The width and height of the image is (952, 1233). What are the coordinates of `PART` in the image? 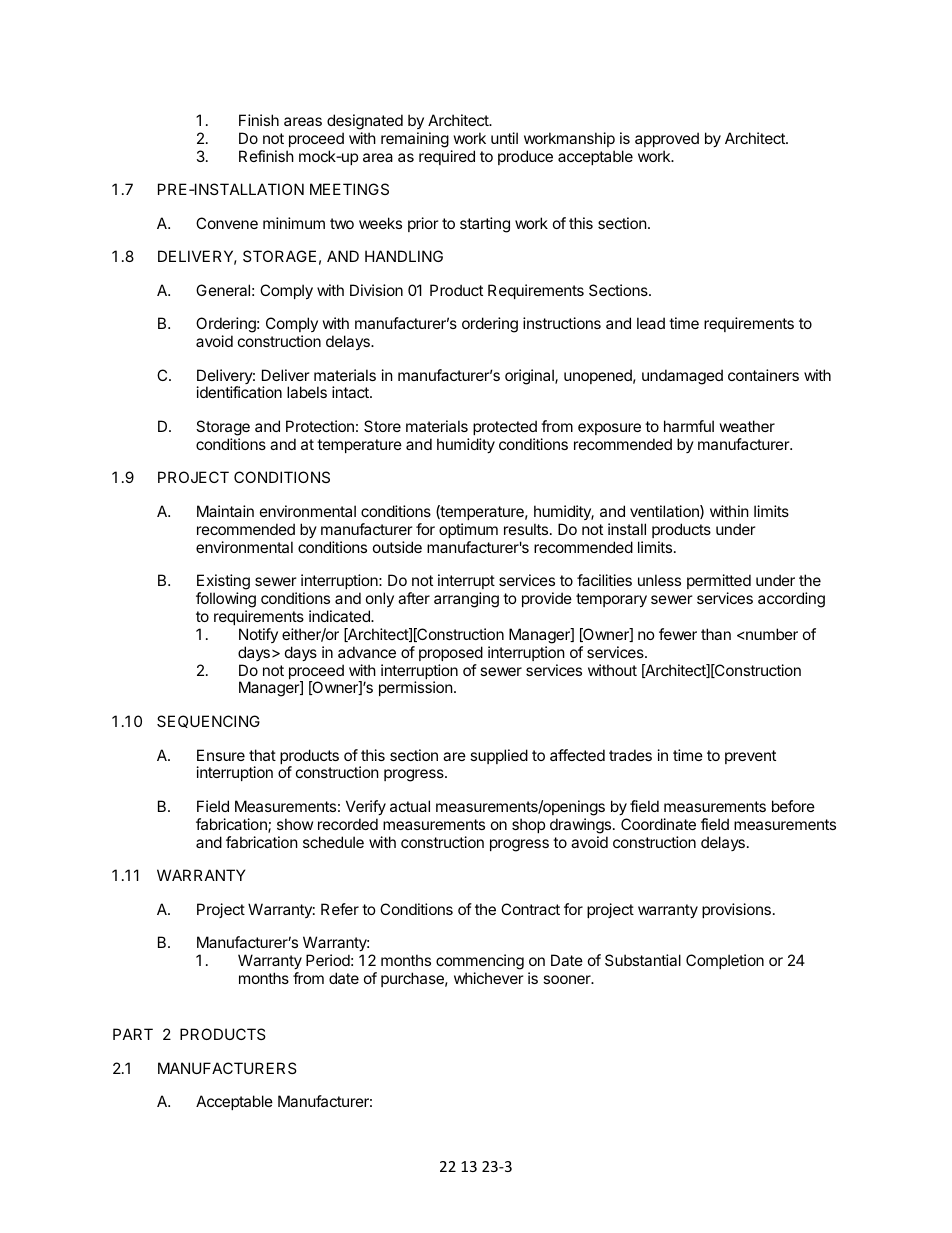 It's located at (133, 1034).
